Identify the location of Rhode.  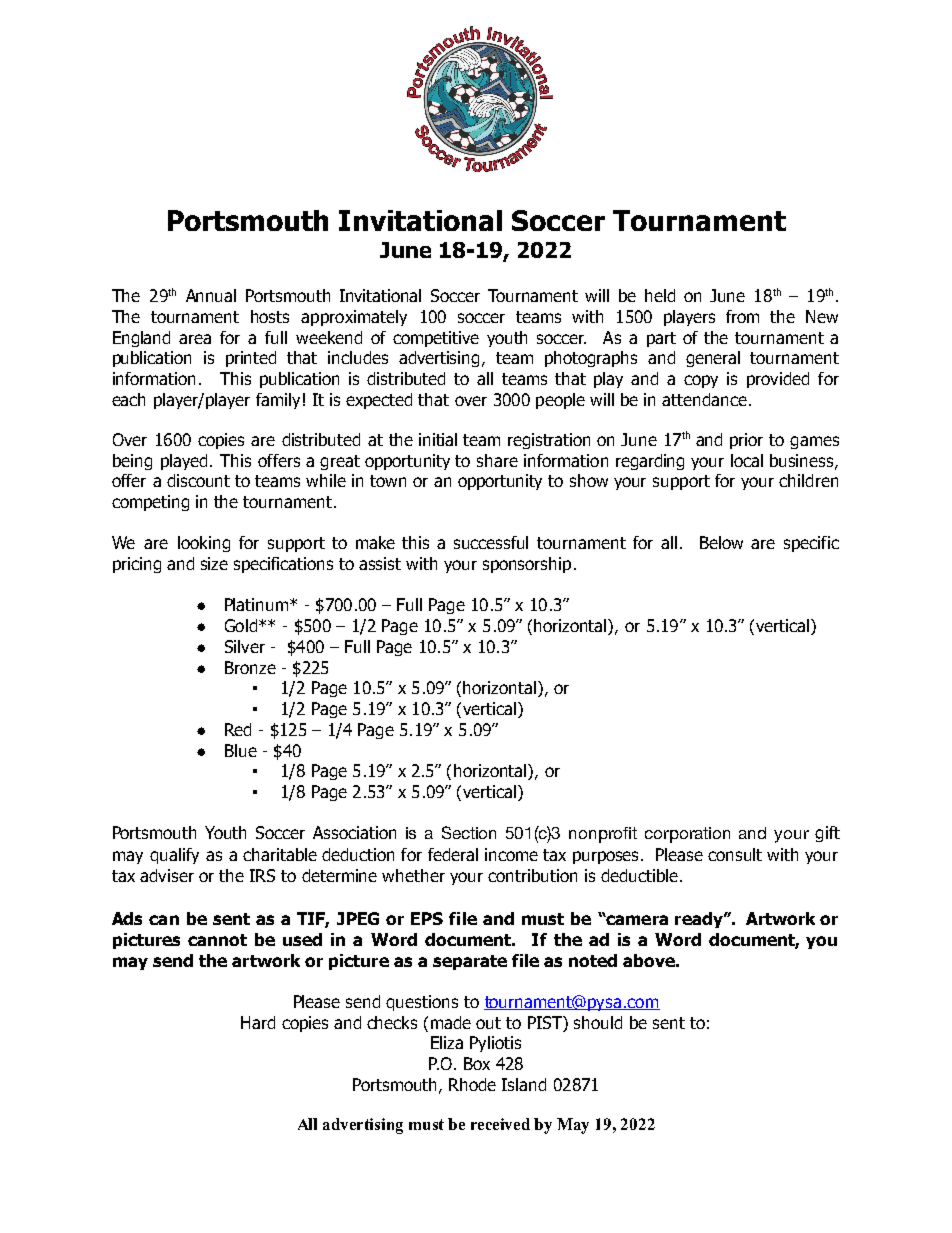
(472, 1084).
